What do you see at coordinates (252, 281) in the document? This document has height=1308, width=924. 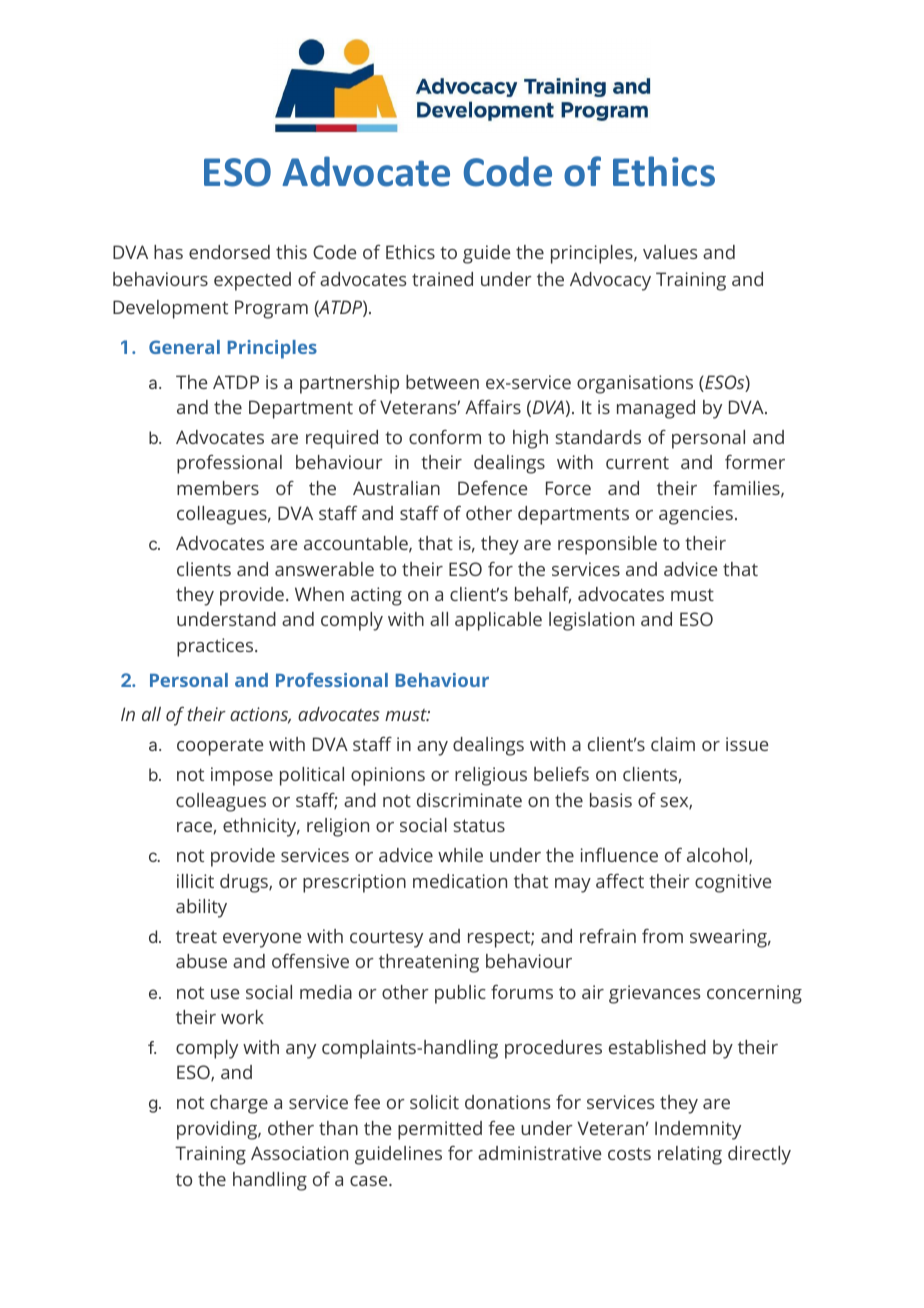 I see `expected` at bounding box center [252, 281].
